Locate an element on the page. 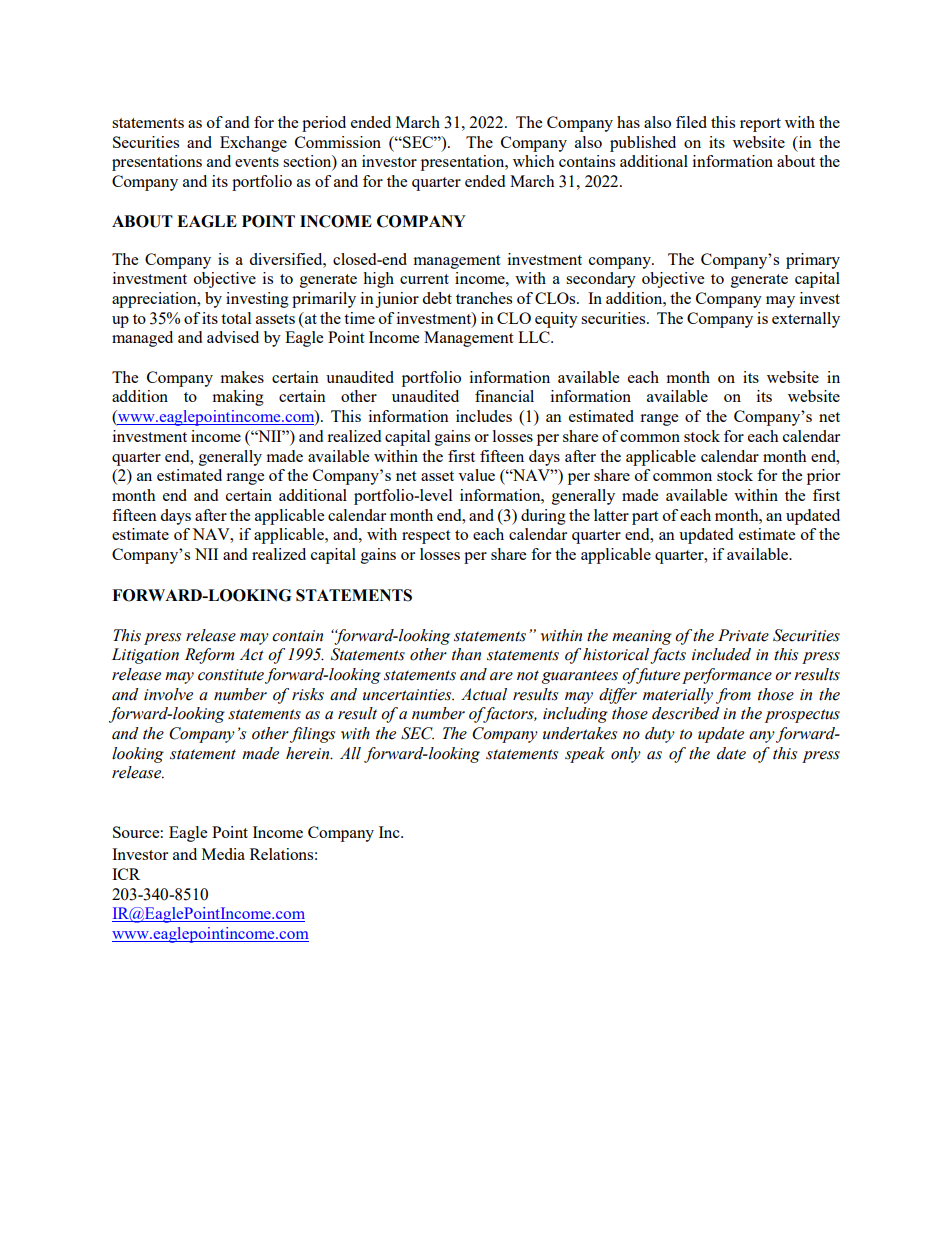 The height and width of the document is (1233, 952). prior is located at coordinates (823, 477).
